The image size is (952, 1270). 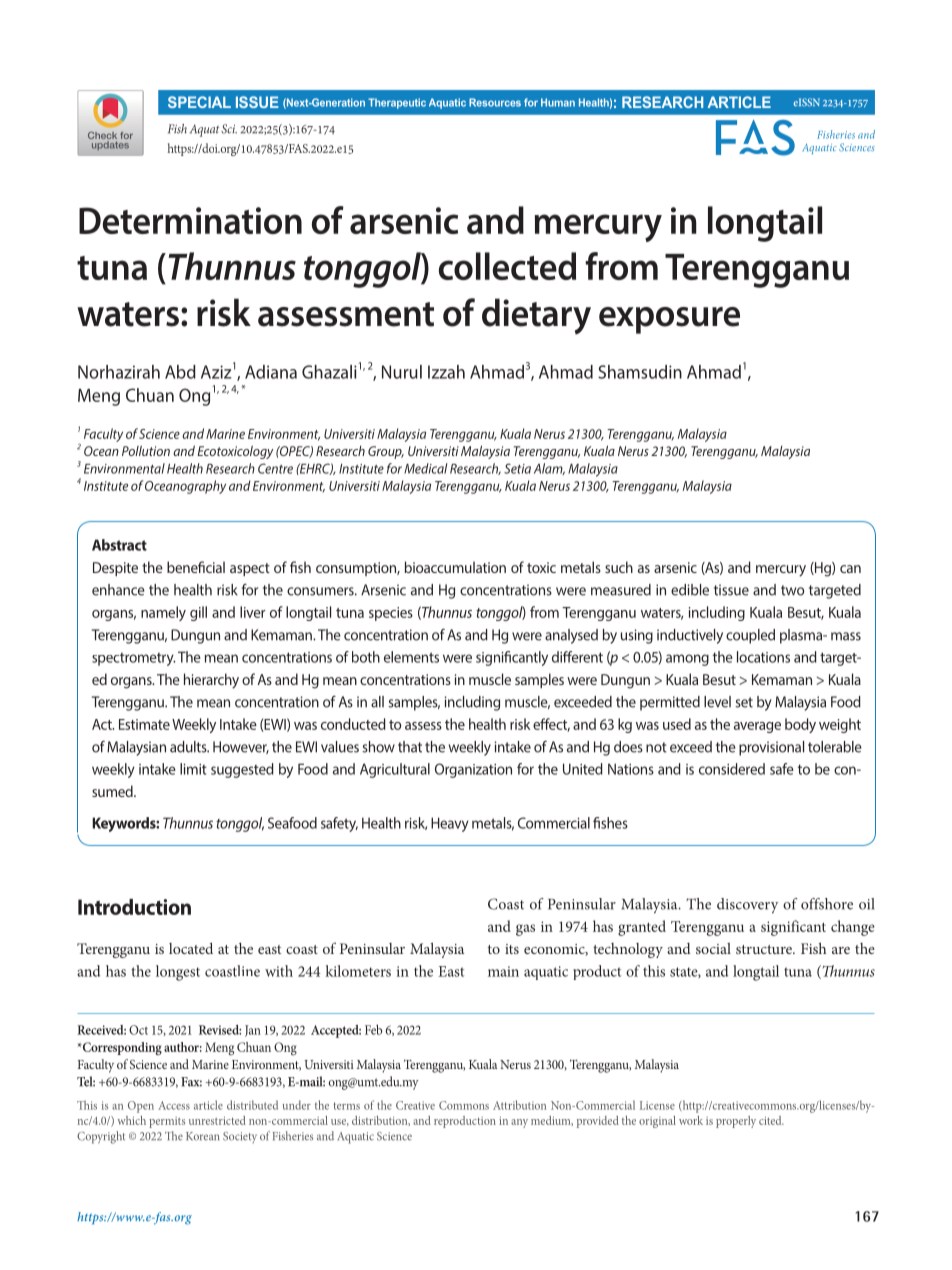 What do you see at coordinates (792, 590) in the image?
I see `two` at bounding box center [792, 590].
